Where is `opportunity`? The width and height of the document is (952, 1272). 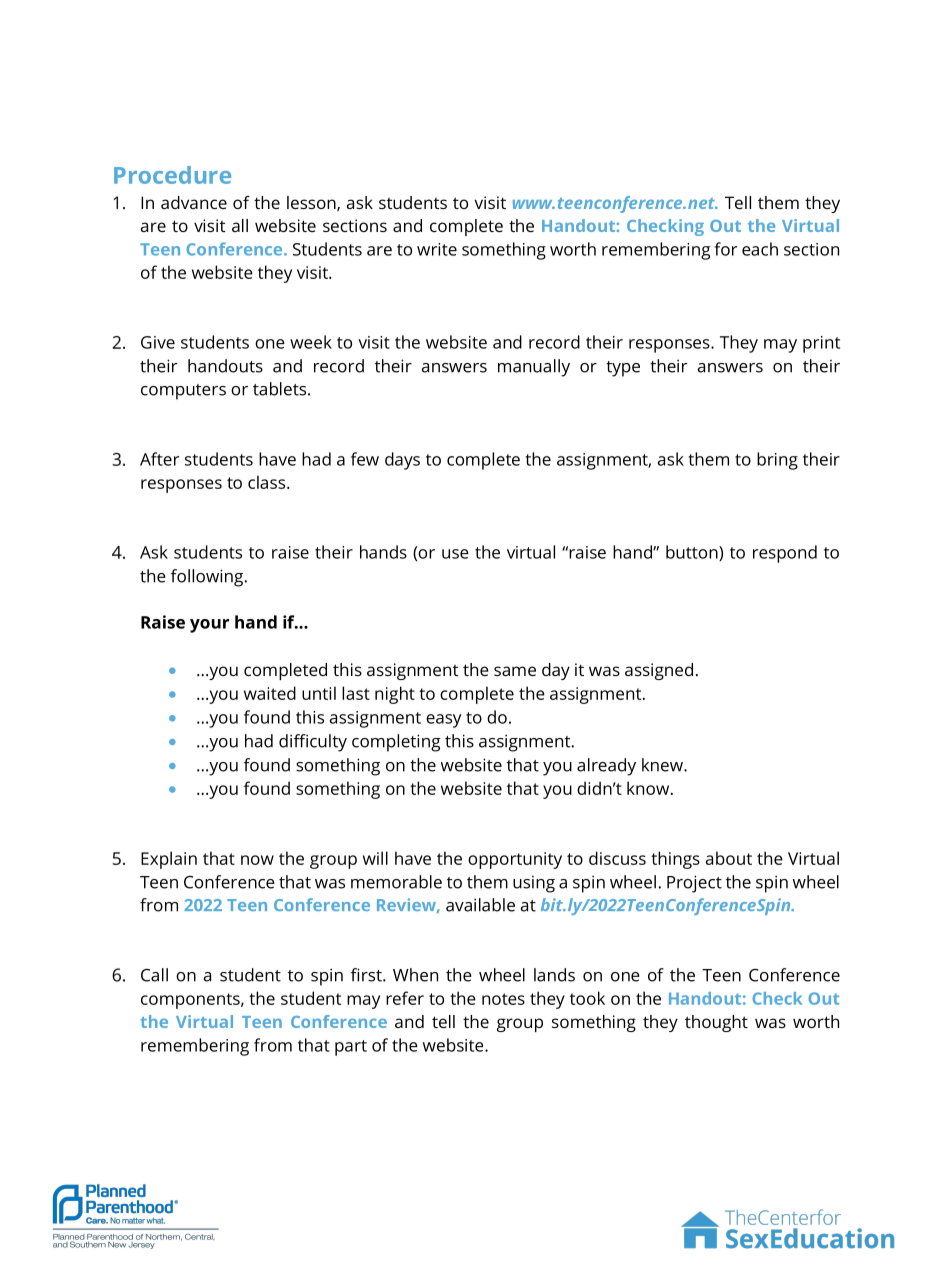 opportunity is located at coordinates (515, 860).
